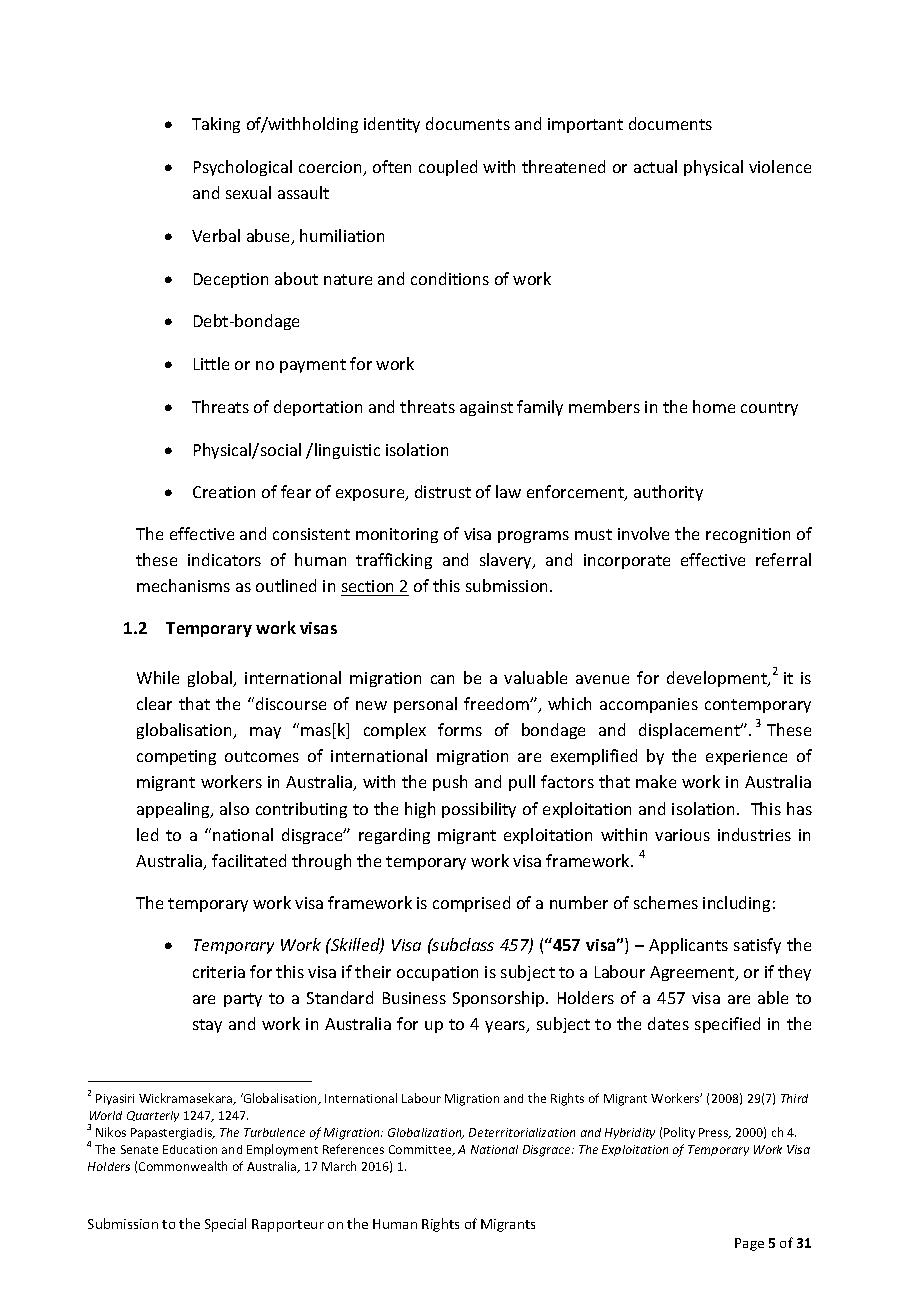 The width and height of the screenshot is (924, 1309). What do you see at coordinates (682, 835) in the screenshot?
I see `various` at bounding box center [682, 835].
